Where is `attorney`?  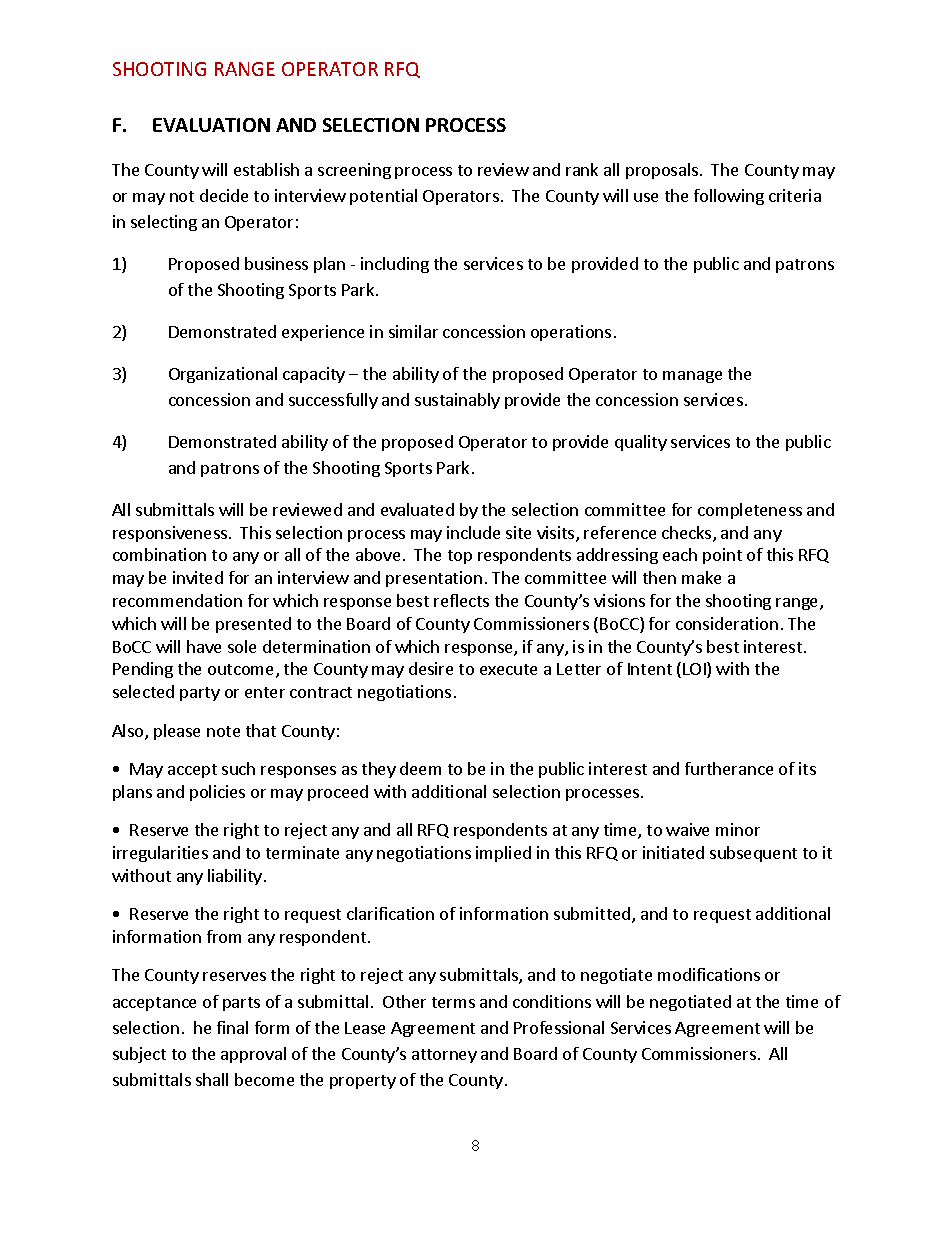
attorney is located at coordinates (444, 1056).
